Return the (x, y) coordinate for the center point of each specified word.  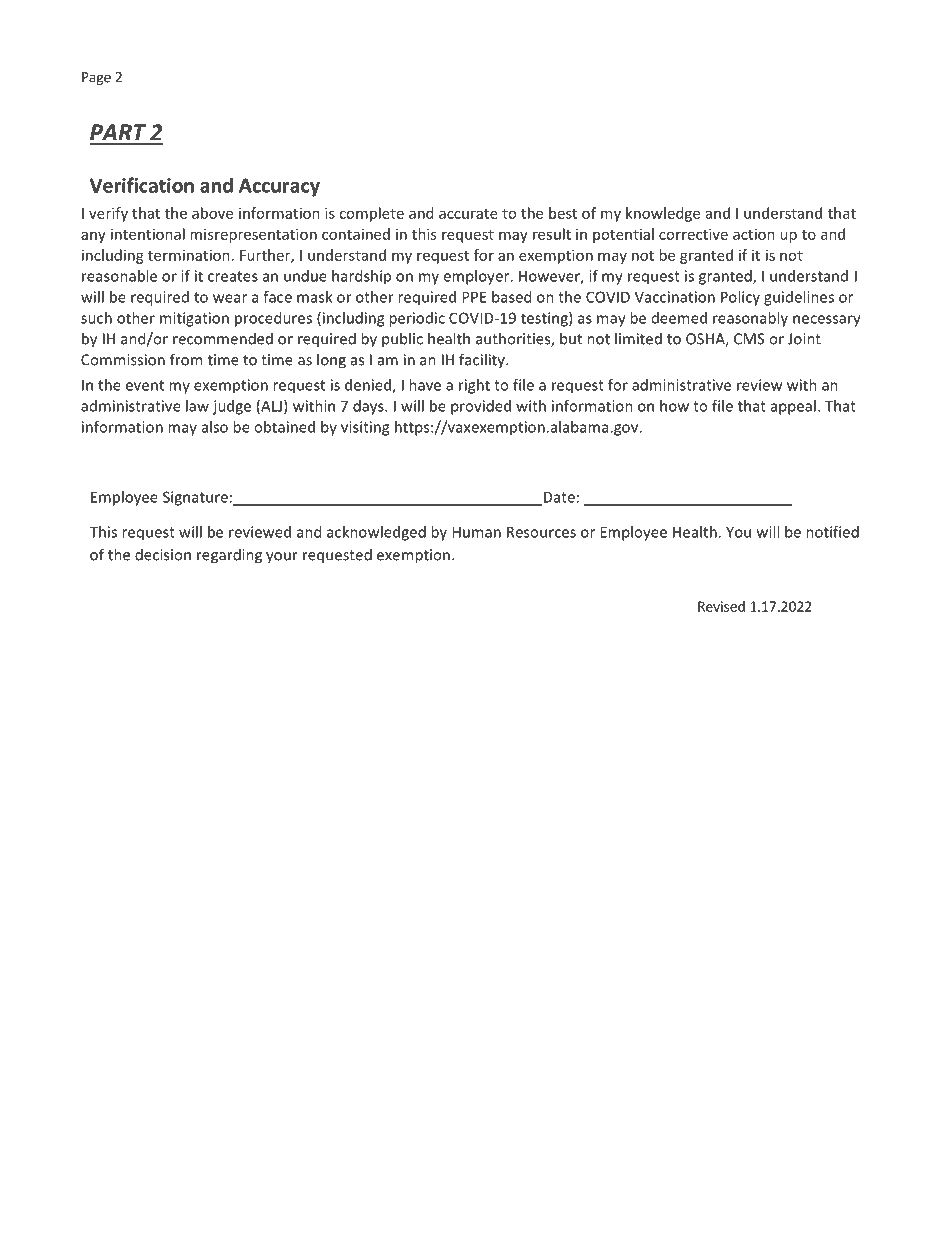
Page (96, 78)
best (563, 213)
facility (483, 360)
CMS (749, 339)
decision (163, 554)
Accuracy (279, 187)
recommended (223, 338)
